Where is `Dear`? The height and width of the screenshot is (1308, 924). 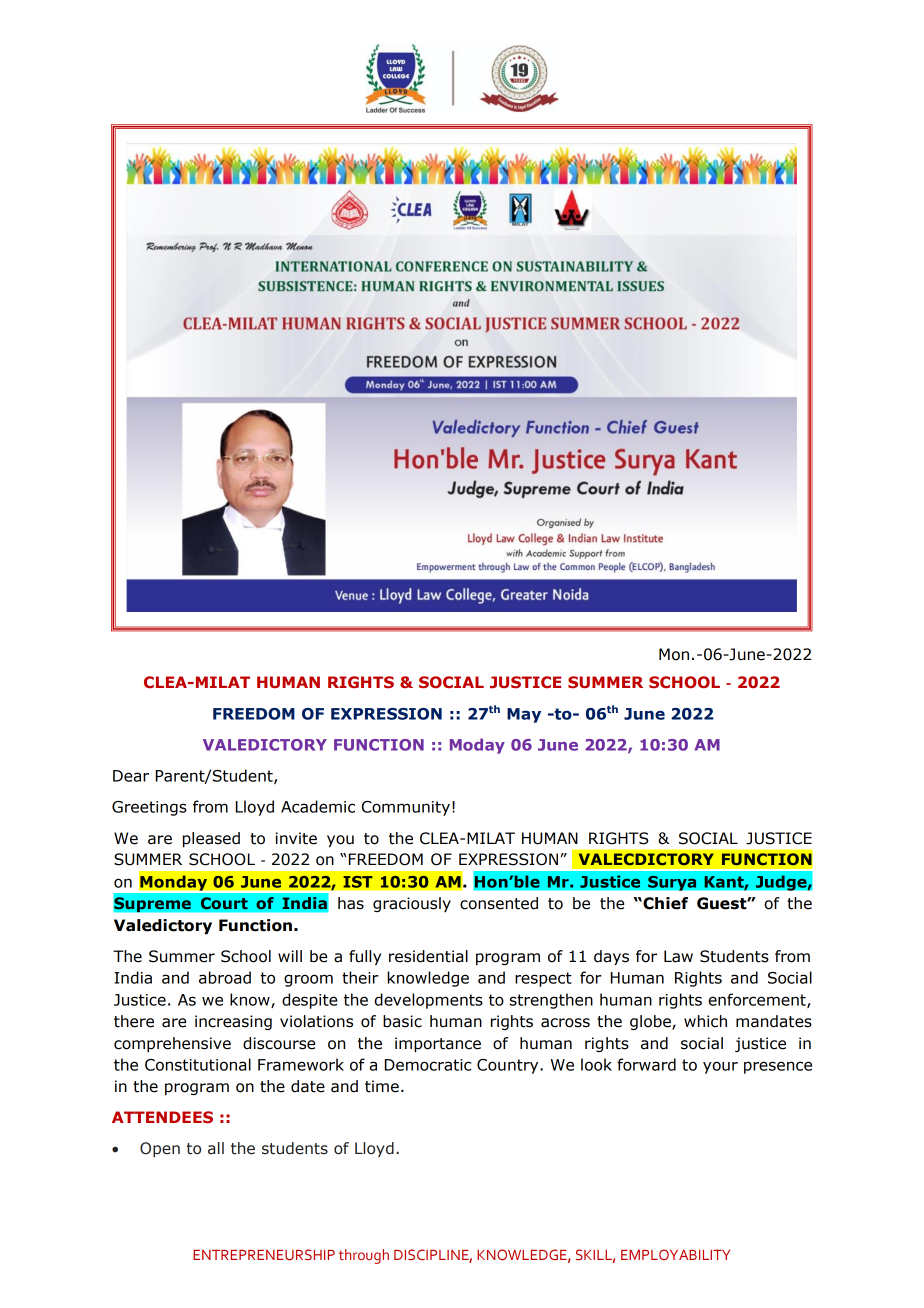 Dear is located at coordinates (131, 776).
